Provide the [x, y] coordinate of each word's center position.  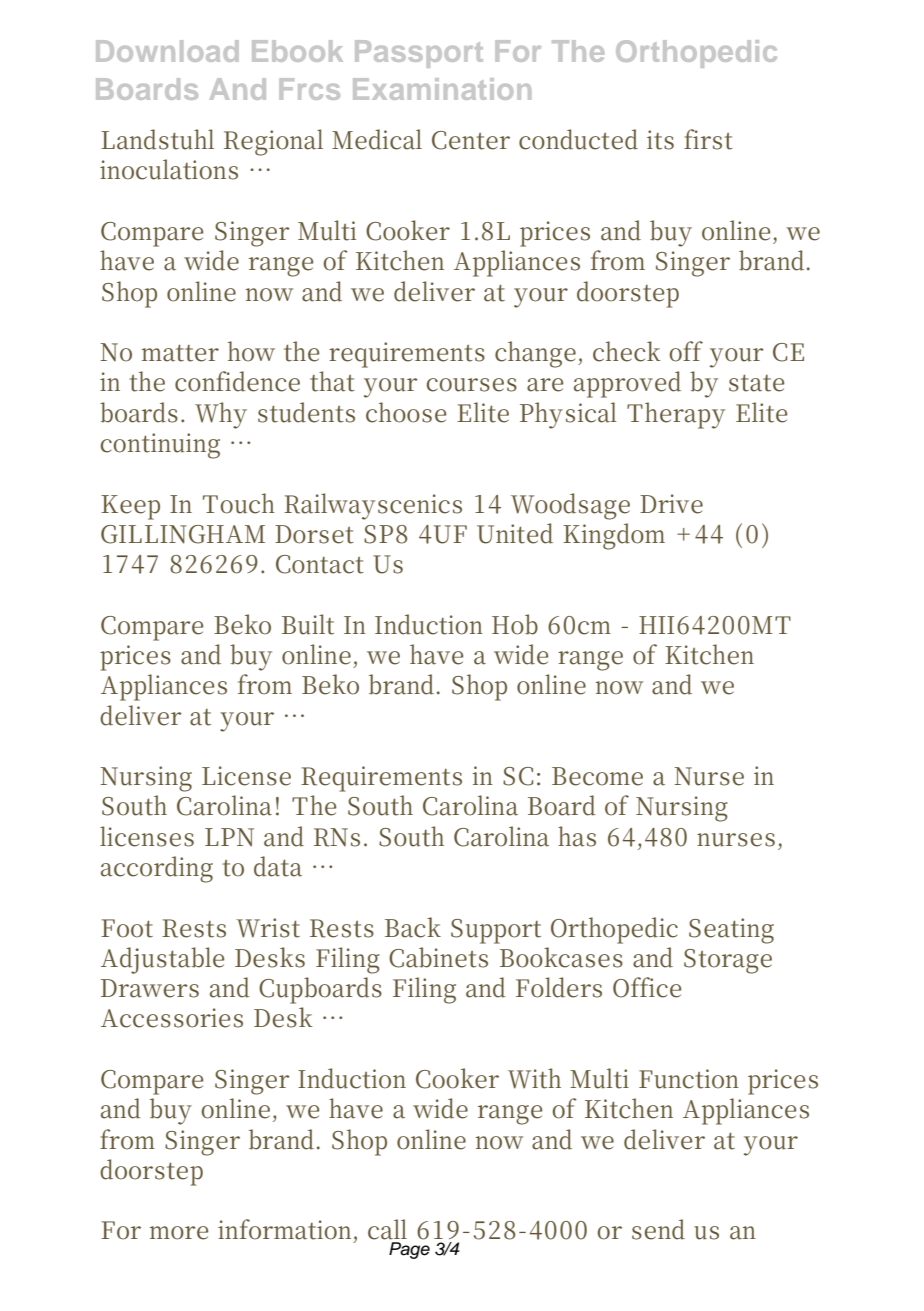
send [658, 1229]
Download [167, 51]
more [179, 1233]
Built [308, 624]
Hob [515, 624]
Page [409, 1250]
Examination [442, 89]
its [660, 140]
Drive [671, 504]
